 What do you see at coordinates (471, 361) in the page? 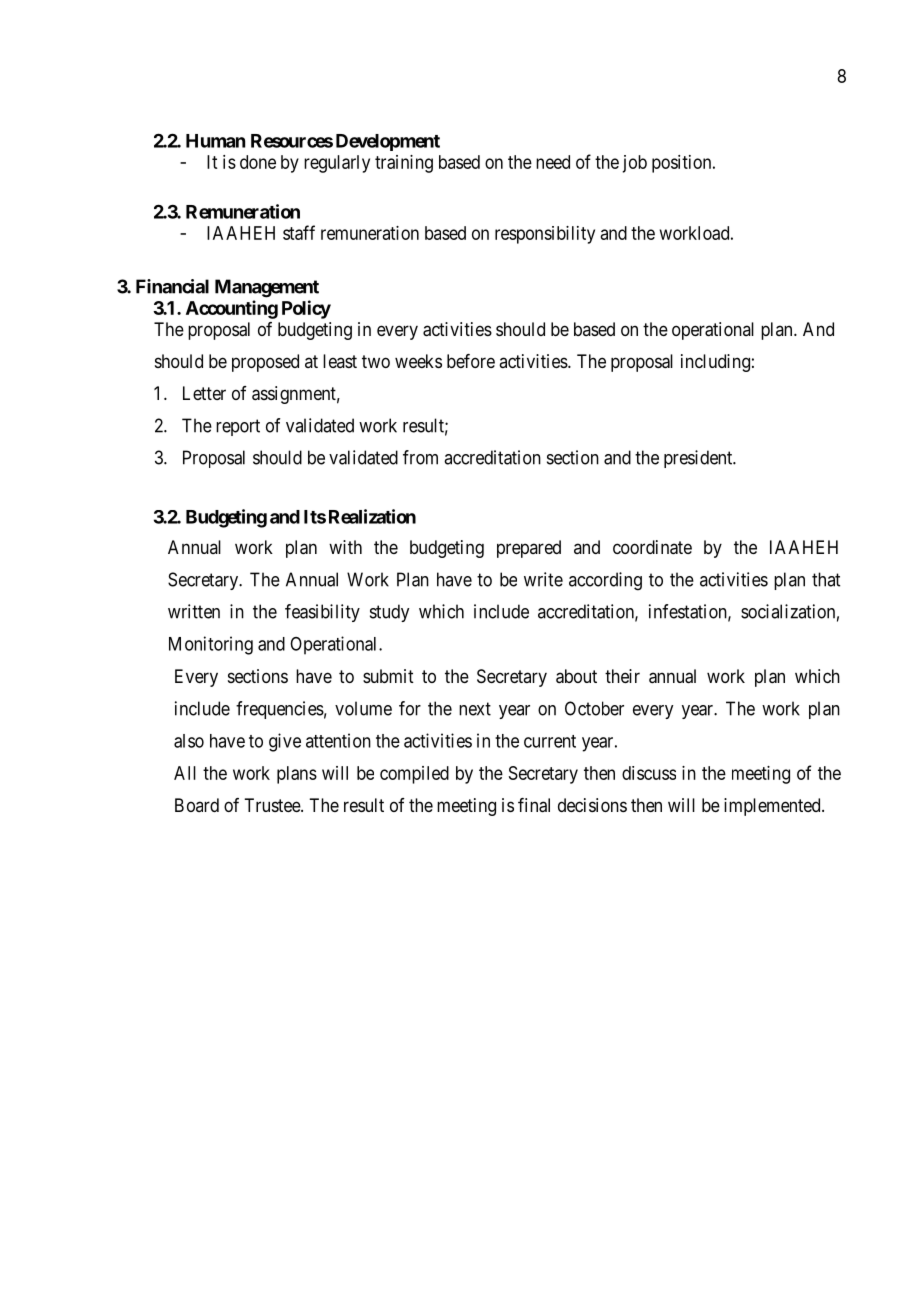
I see `before` at bounding box center [471, 361].
